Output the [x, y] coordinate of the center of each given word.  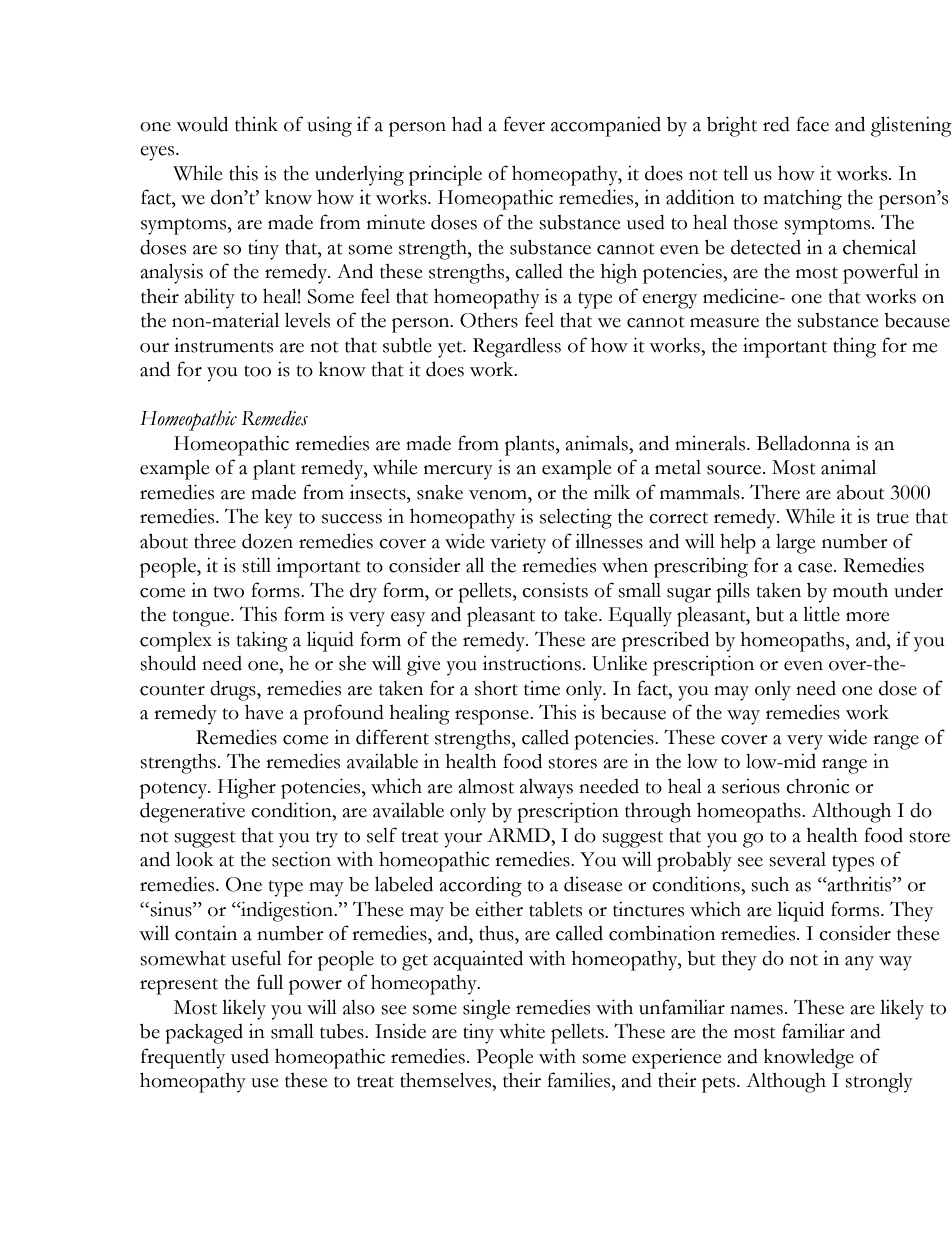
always [546, 789]
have [264, 712]
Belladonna [803, 443]
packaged [204, 1034]
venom [499, 495]
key [279, 519]
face [812, 124]
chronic [818, 786]
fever [524, 124]
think [256, 124]
